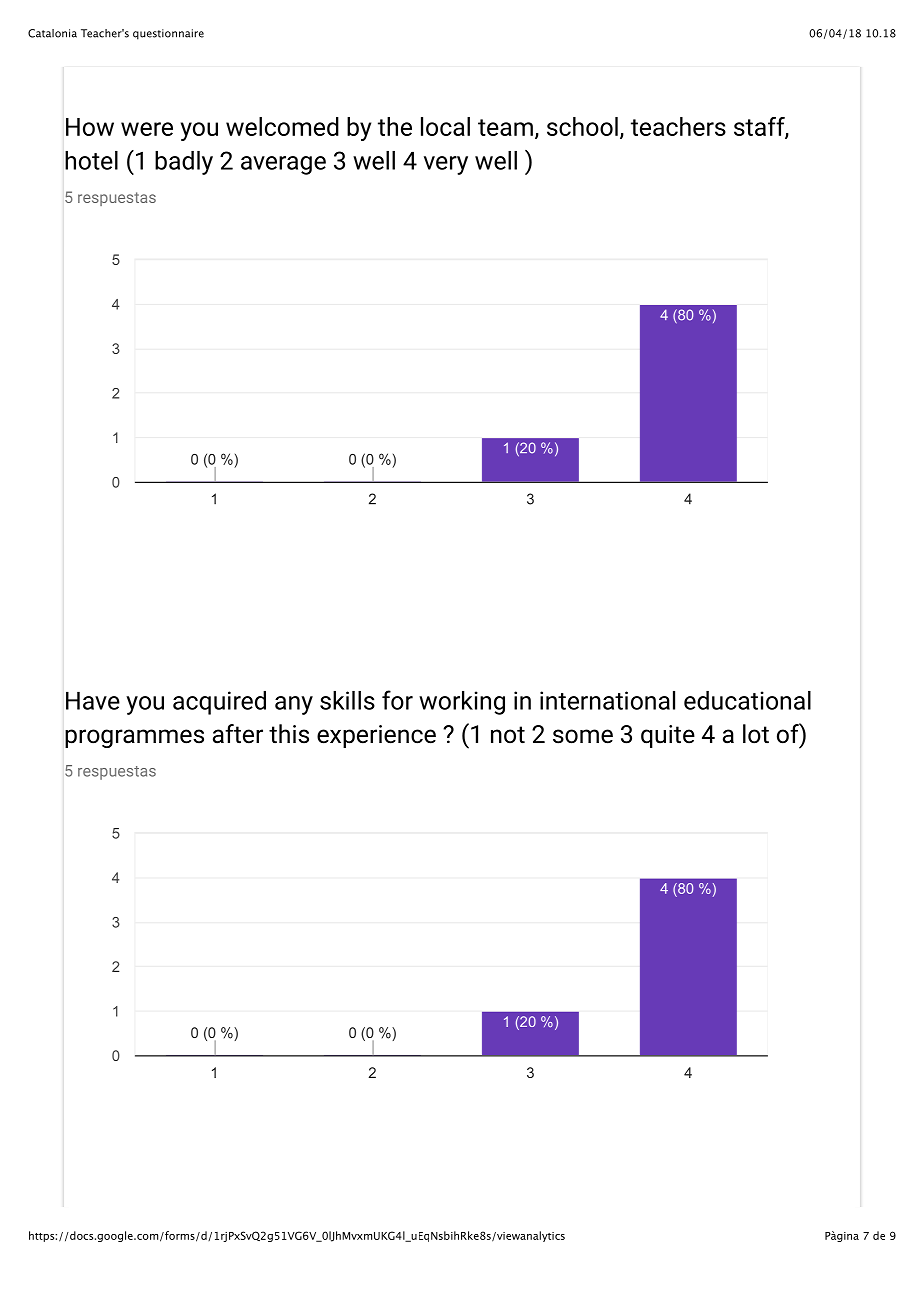 The height and width of the page is (1308, 924). What do you see at coordinates (347, 700) in the page?
I see `skills` at bounding box center [347, 700].
